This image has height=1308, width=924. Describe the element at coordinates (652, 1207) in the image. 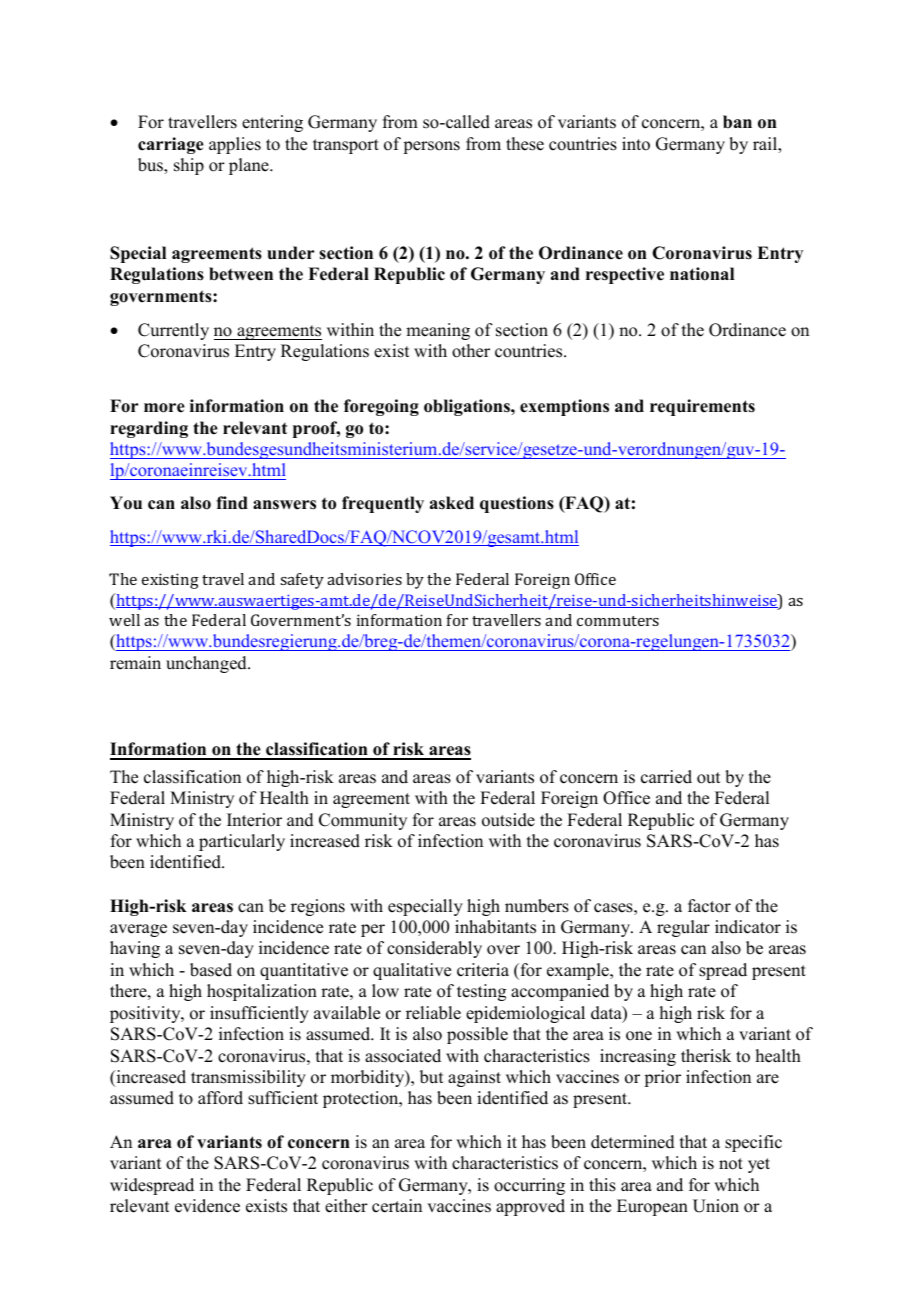

I see `European` at that location.
